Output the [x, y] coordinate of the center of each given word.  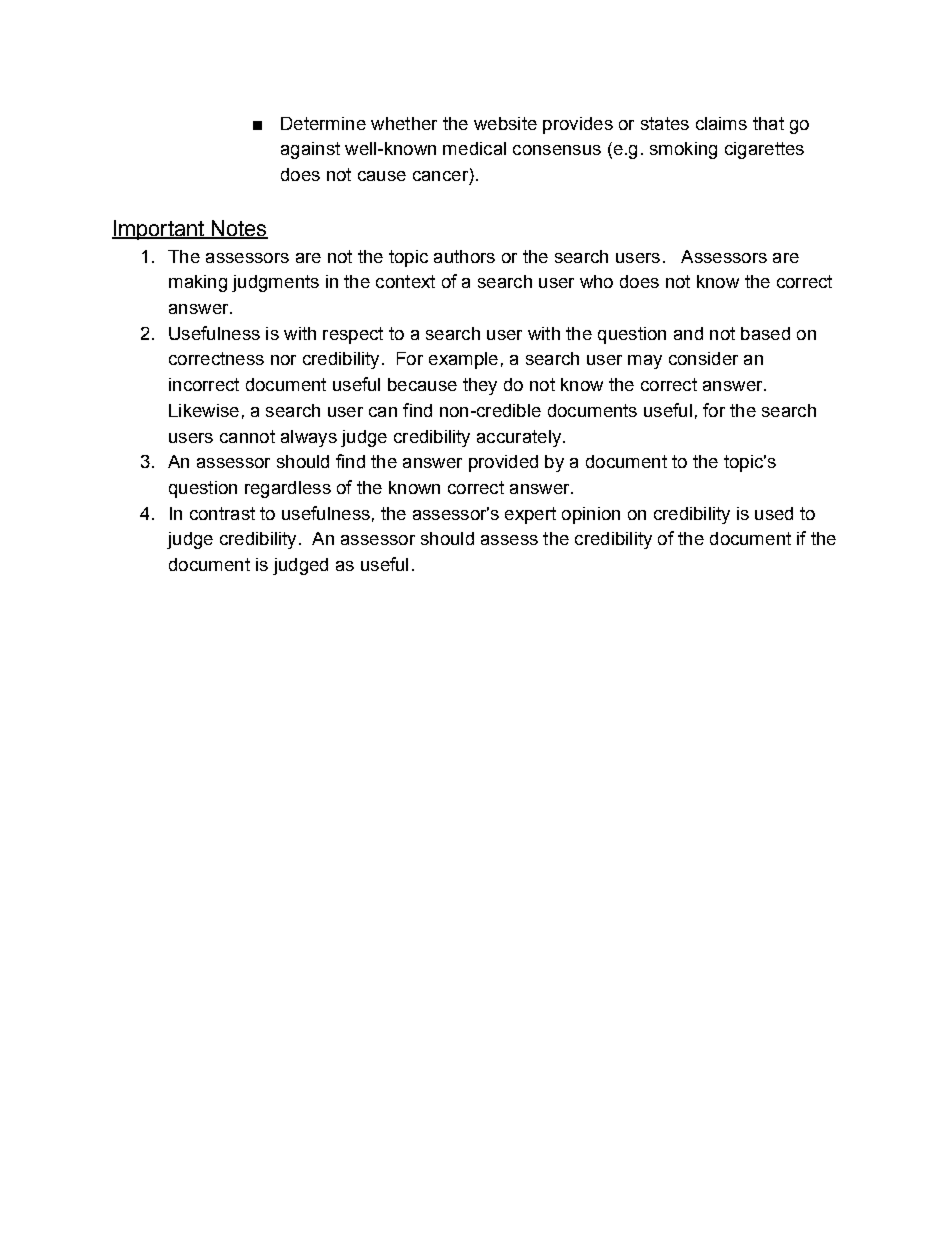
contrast [222, 513]
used [774, 513]
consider [703, 358]
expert [530, 515]
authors [464, 256]
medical [474, 148]
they [480, 386]
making [198, 283]
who [596, 281]
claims [721, 123]
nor [283, 360]
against [310, 150]
